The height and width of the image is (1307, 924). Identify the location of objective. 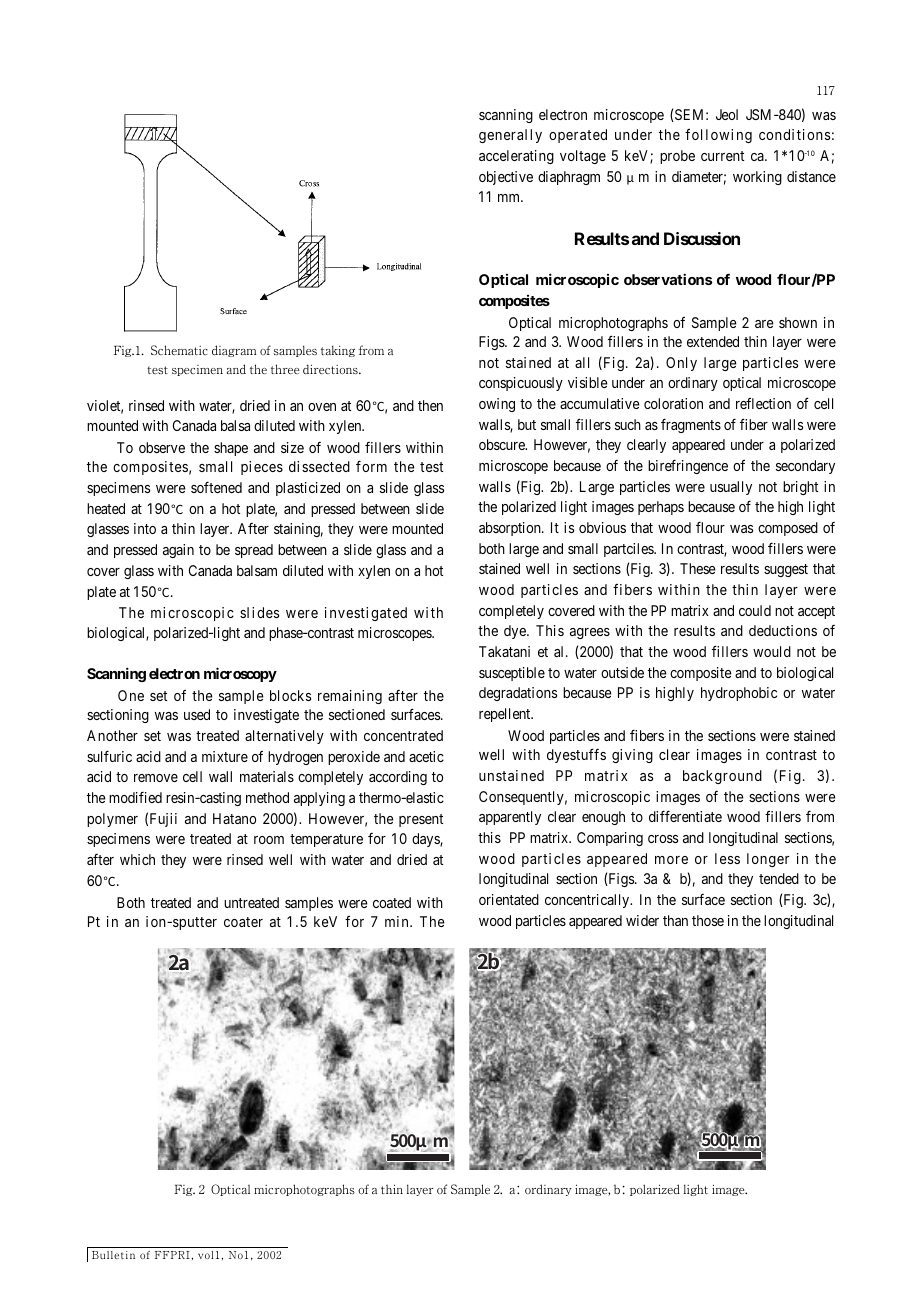
(506, 178).
